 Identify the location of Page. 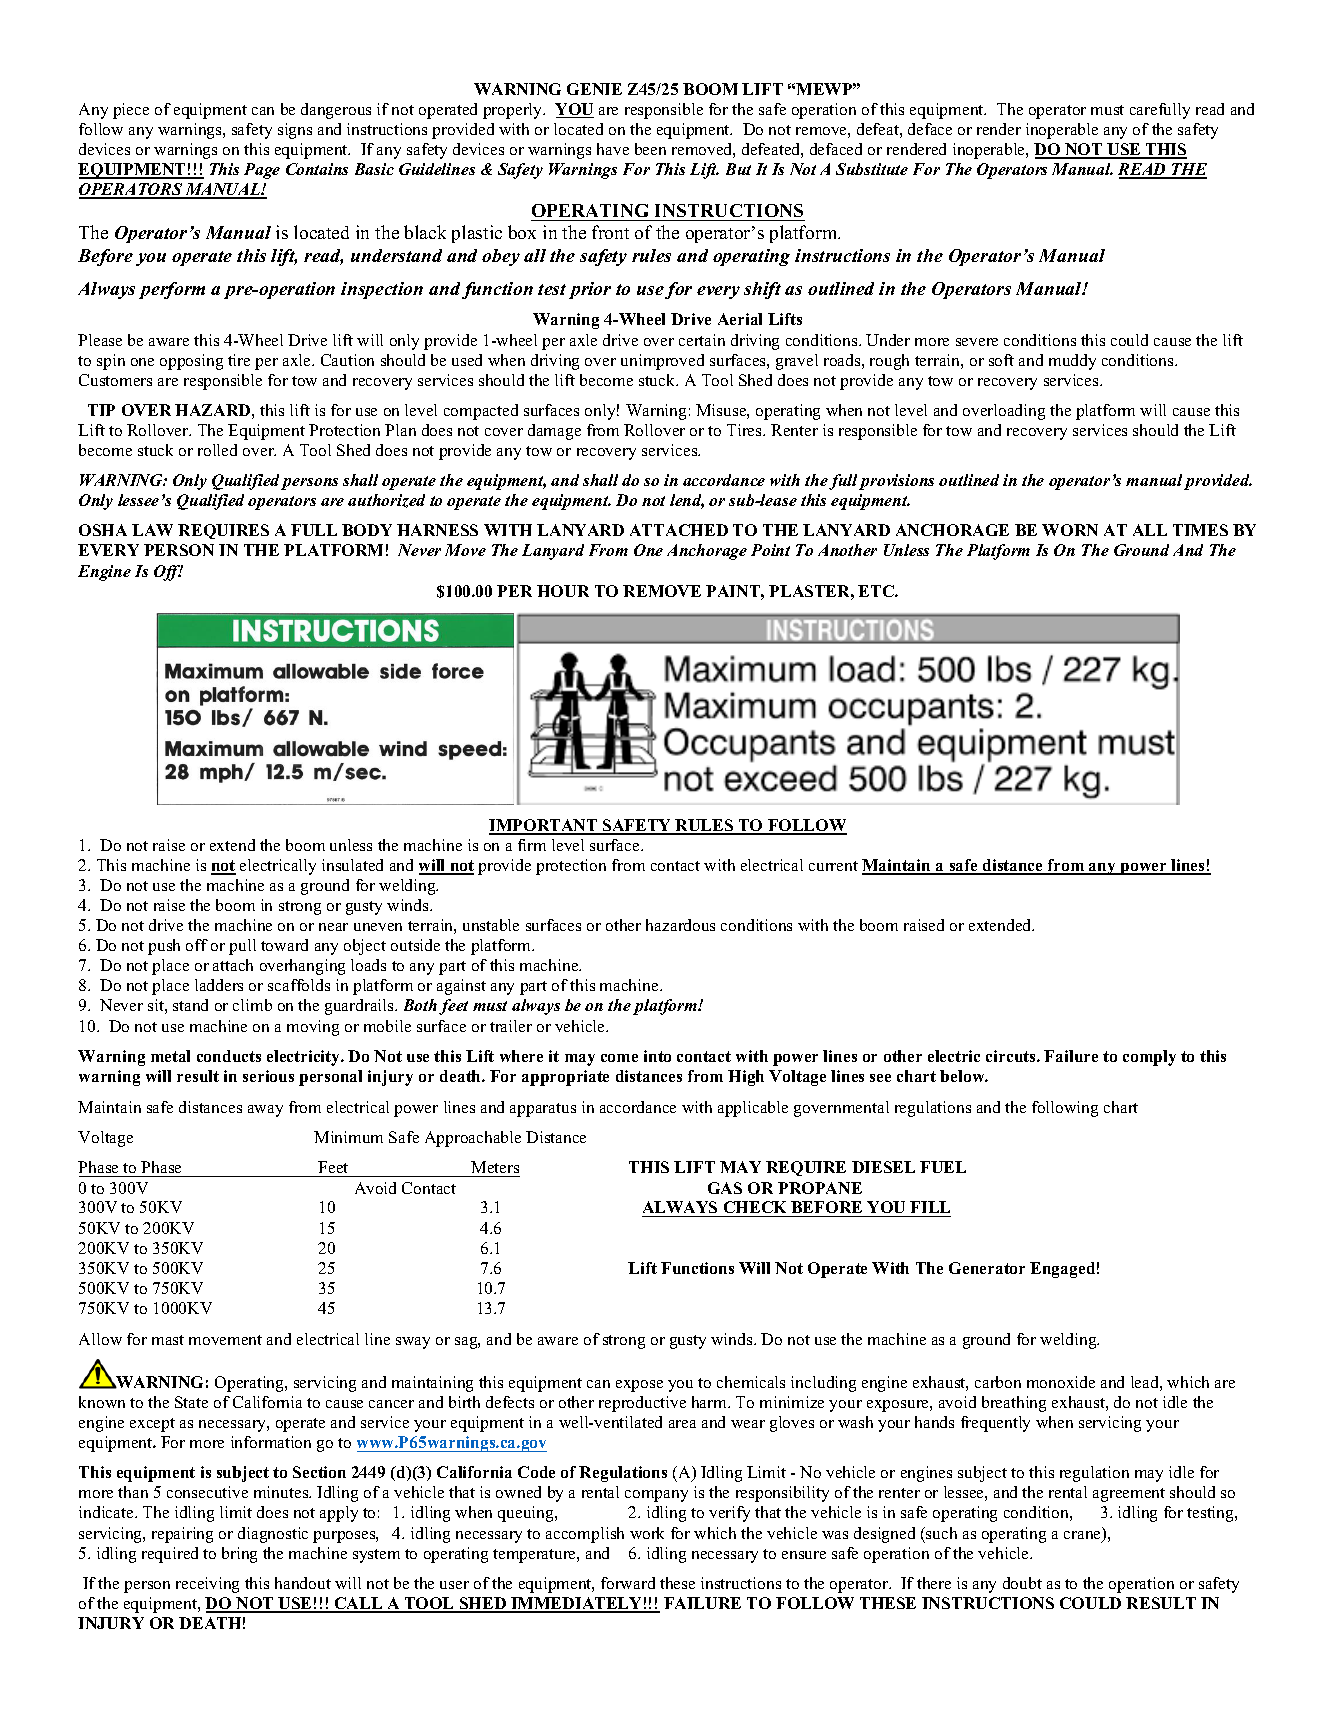
(262, 171).
